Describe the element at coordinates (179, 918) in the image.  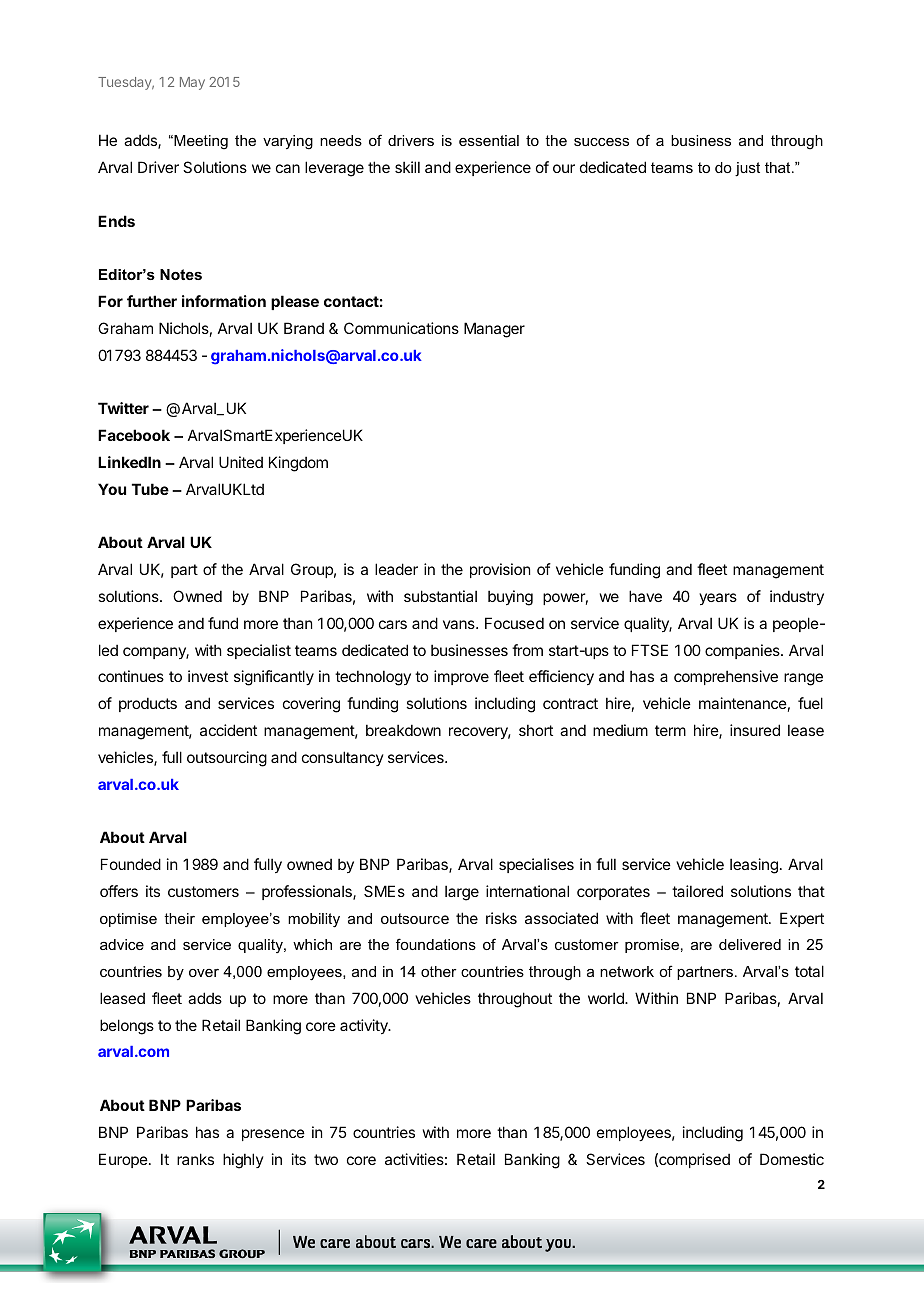
I see `their` at that location.
